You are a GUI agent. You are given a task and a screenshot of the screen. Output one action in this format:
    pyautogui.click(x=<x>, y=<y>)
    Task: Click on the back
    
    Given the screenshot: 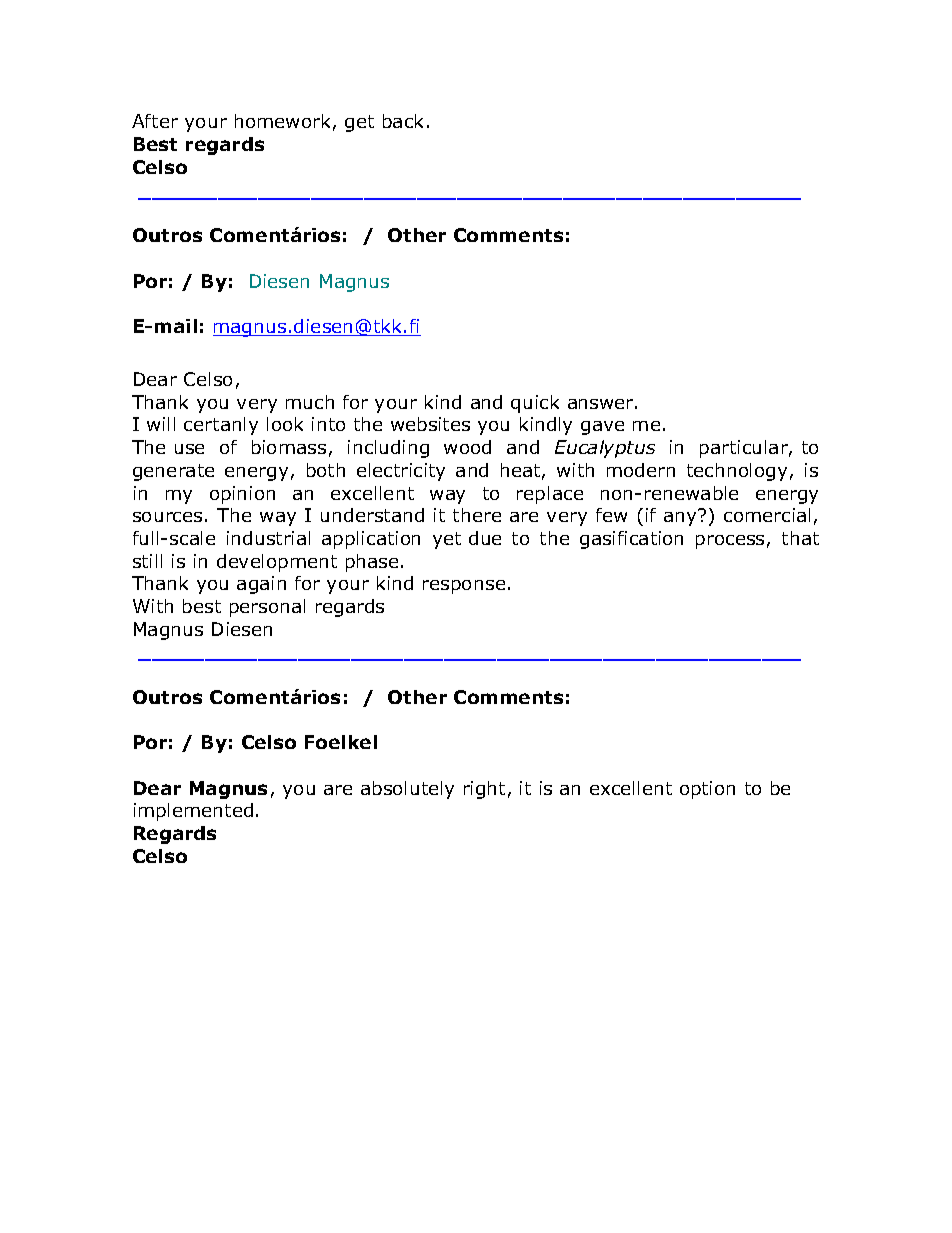 What is the action you would take?
    pyautogui.click(x=403, y=121)
